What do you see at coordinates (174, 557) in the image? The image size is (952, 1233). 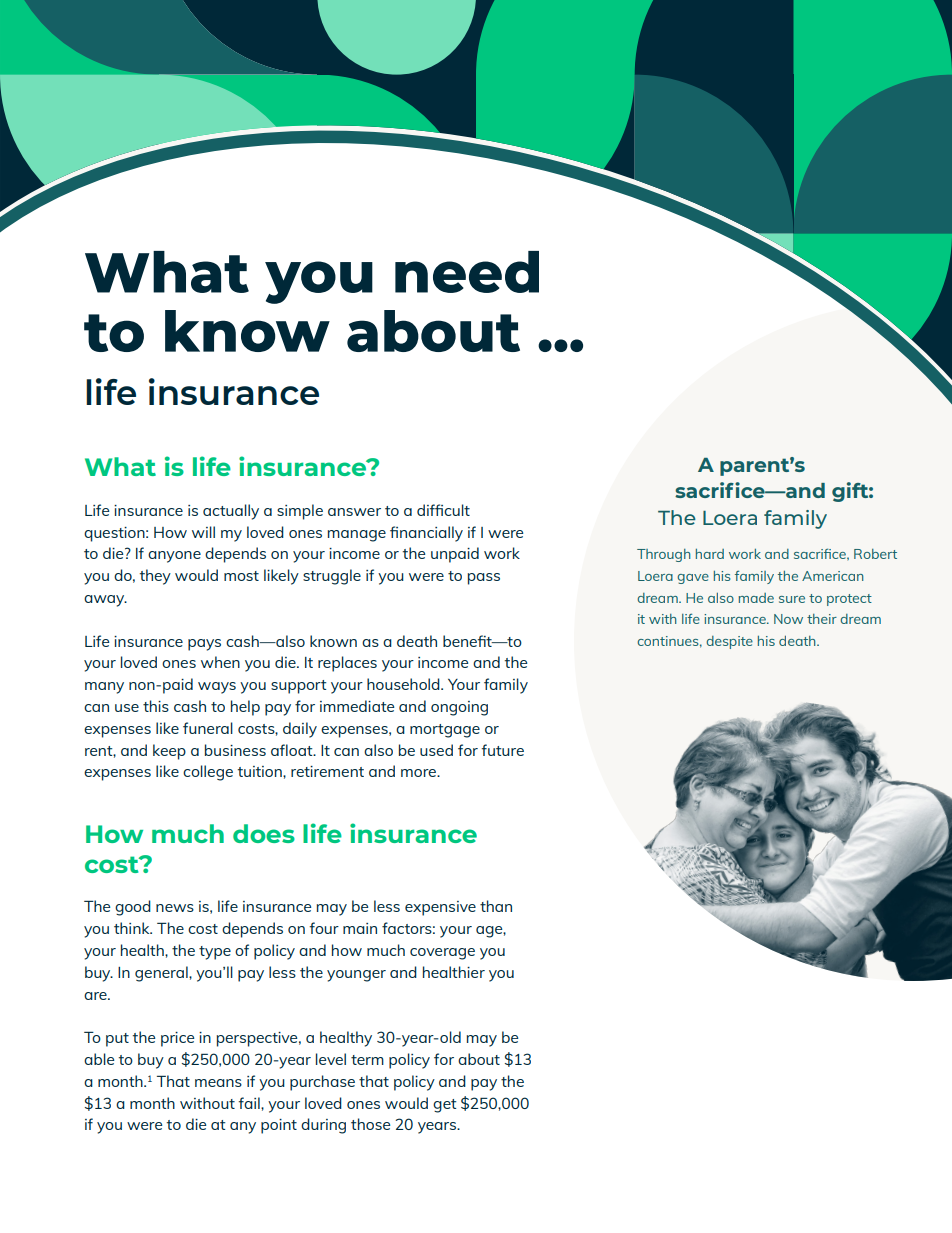 I see `anyone` at bounding box center [174, 557].
